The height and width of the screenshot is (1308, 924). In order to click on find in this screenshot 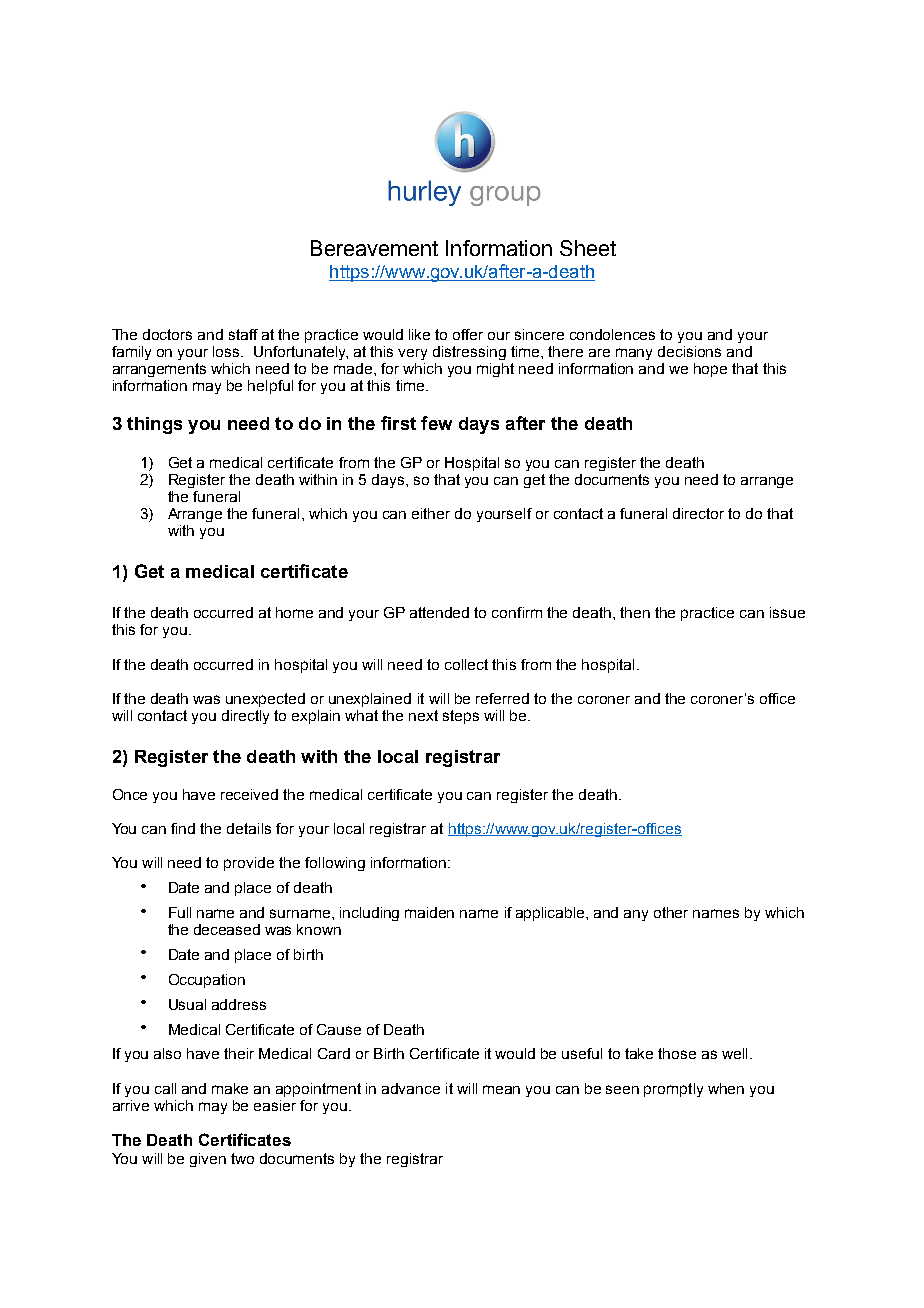, I will do `click(183, 828)`.
